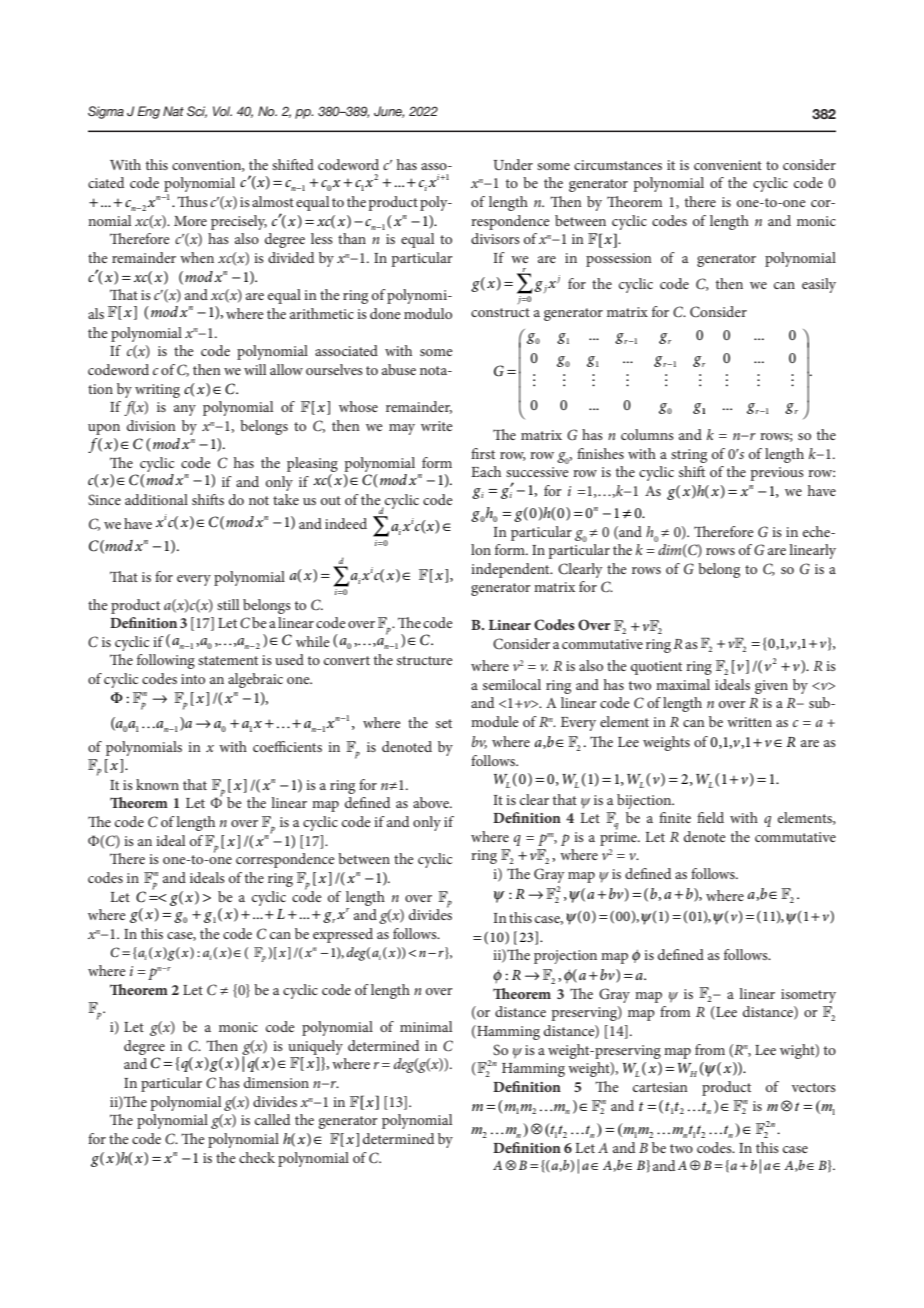 This image has width=924, height=1308. I want to click on field, so click(710, 817).
